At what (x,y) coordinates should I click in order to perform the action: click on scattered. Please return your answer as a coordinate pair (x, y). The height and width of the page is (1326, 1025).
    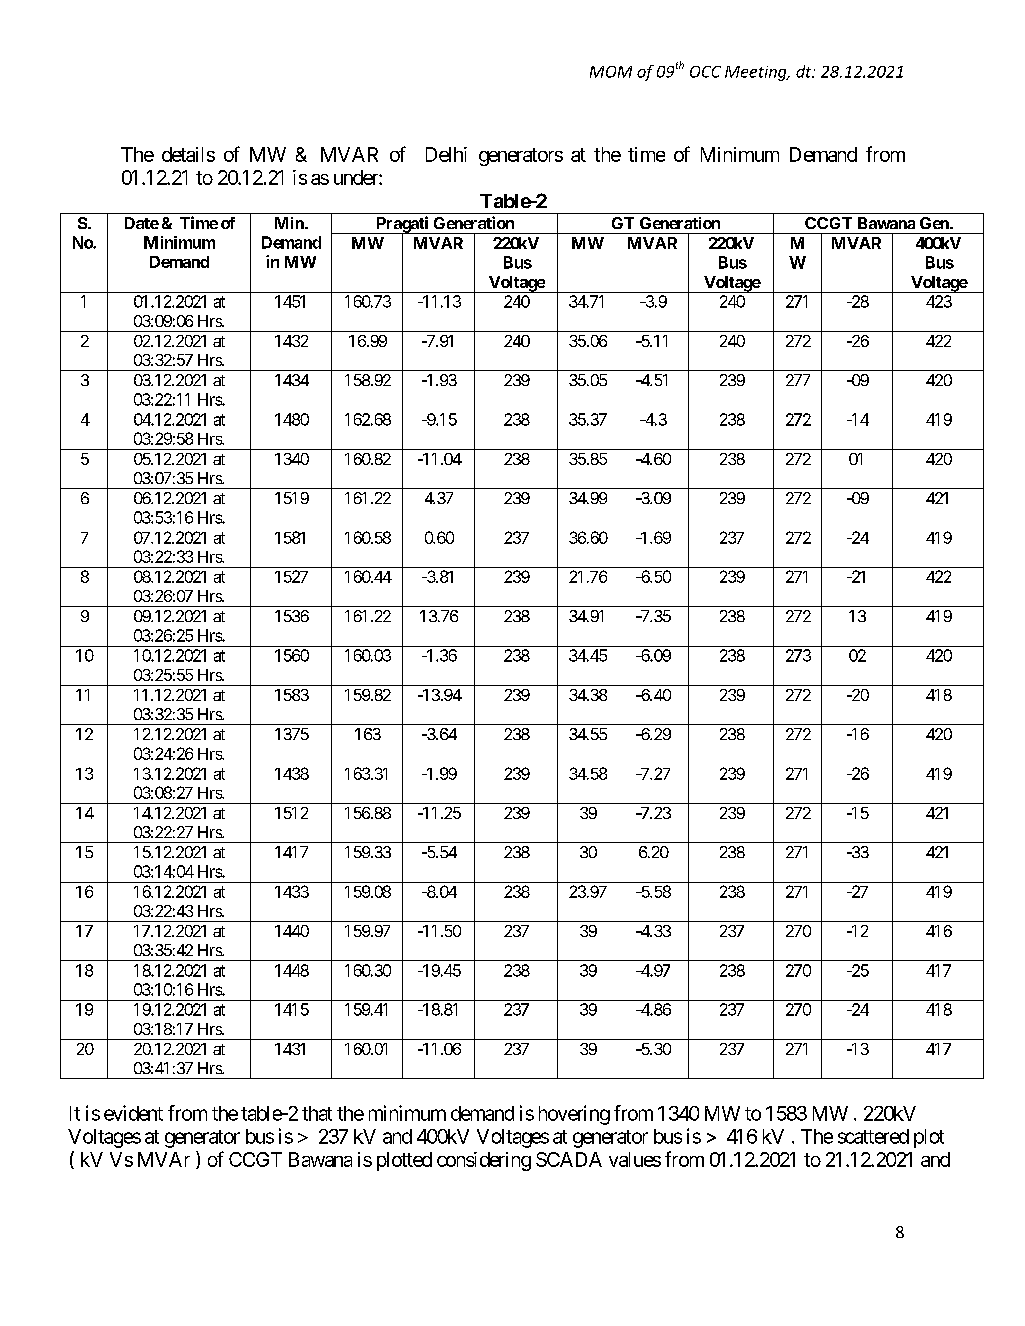
    Looking at the image, I should click on (873, 1136).
